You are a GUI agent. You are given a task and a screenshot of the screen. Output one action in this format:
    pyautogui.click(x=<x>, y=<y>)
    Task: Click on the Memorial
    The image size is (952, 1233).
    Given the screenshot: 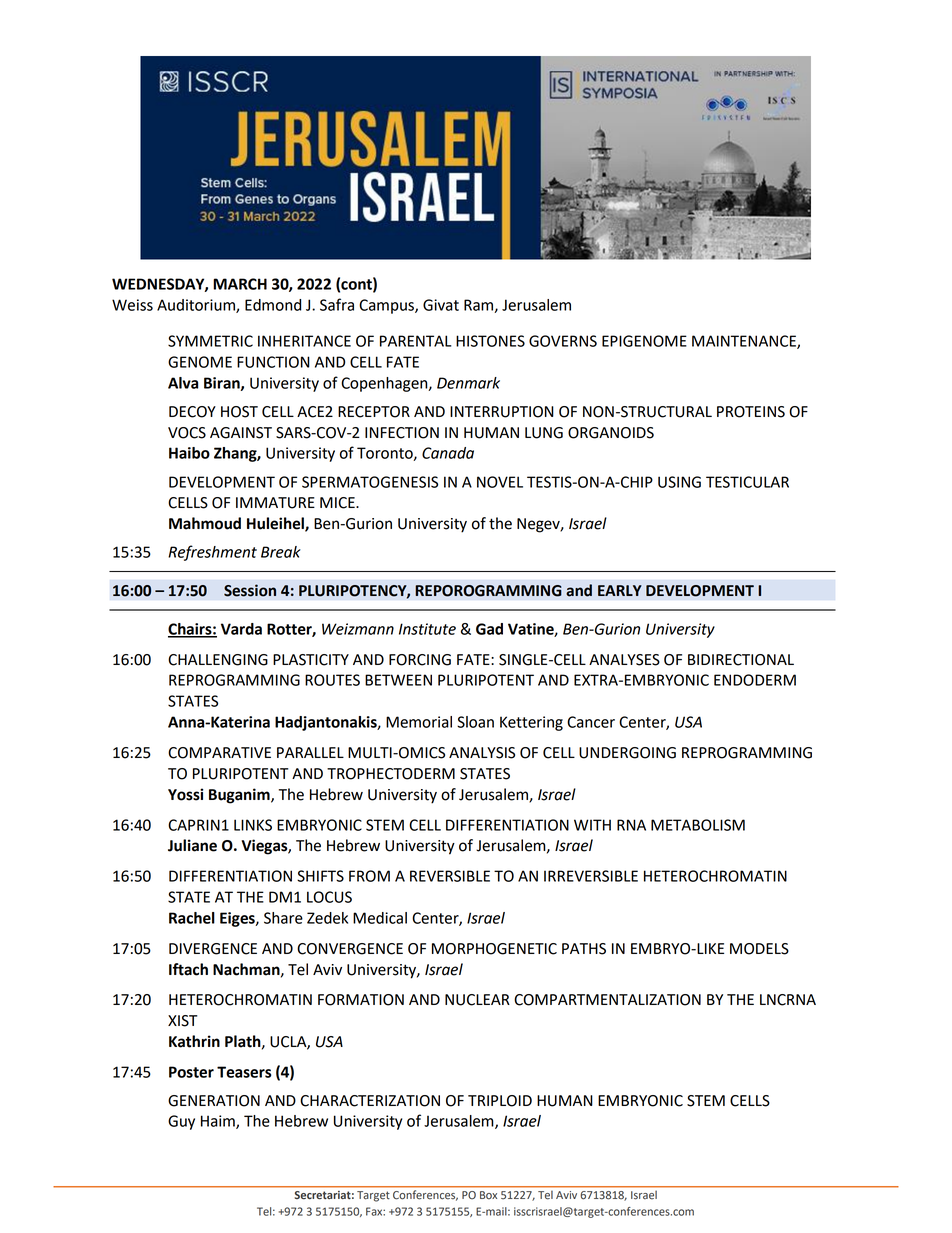 What is the action you would take?
    pyautogui.click(x=419, y=722)
